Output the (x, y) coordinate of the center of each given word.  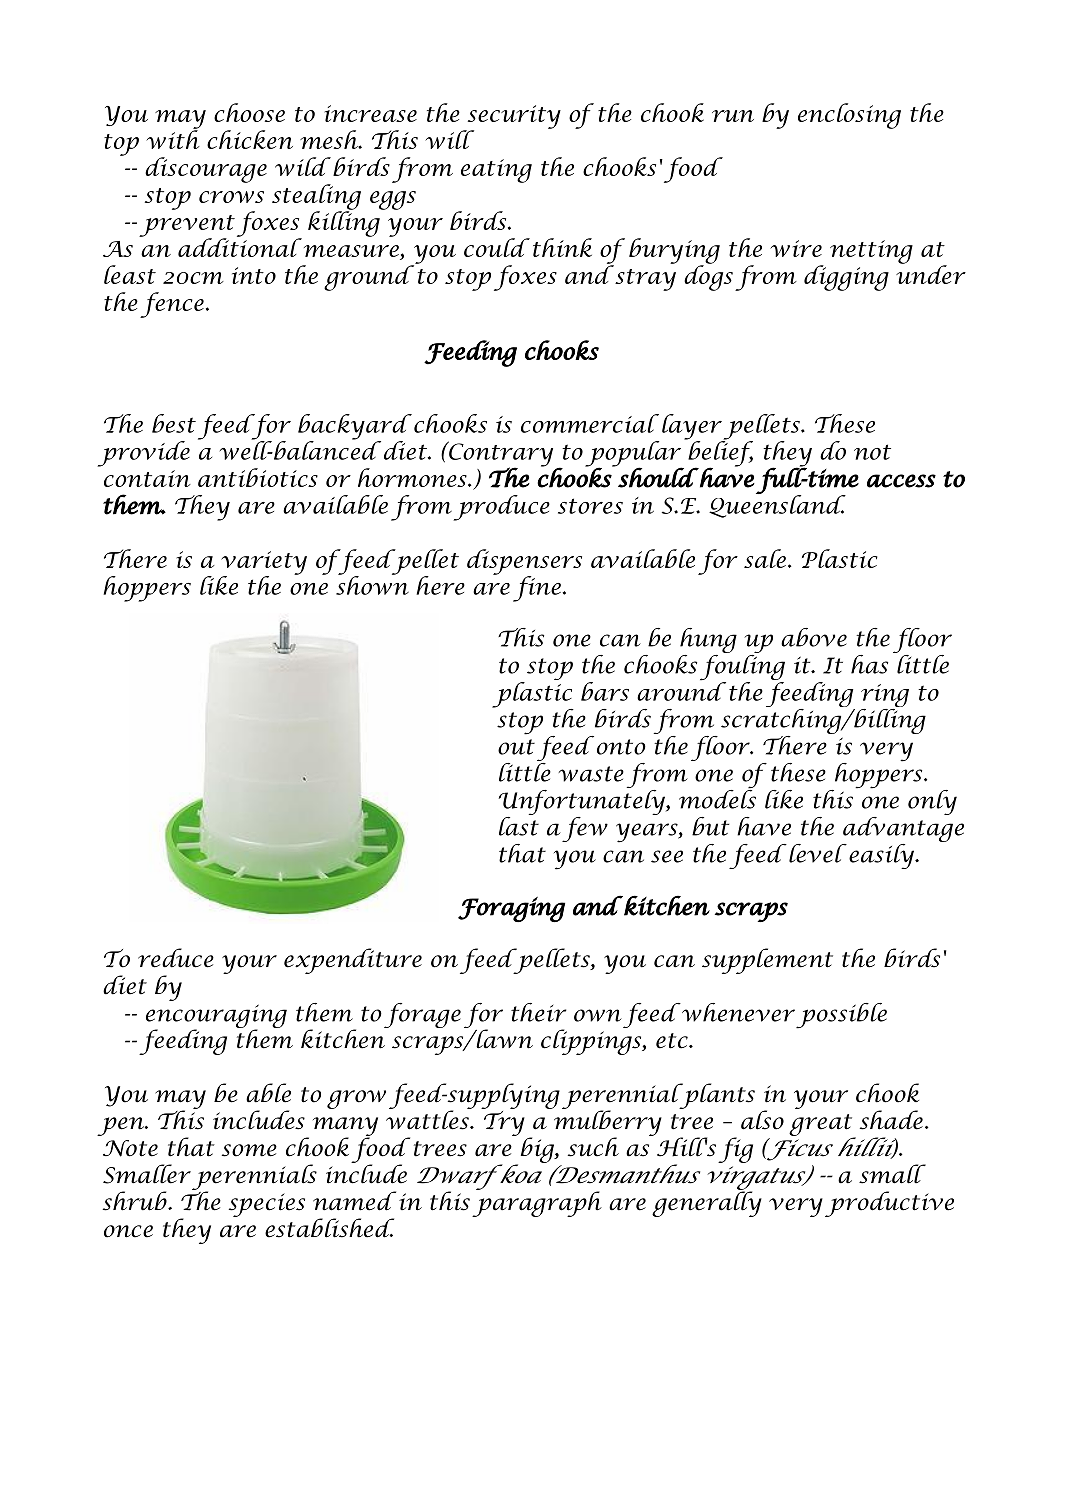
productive (889, 1204)
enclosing (849, 116)
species (267, 1205)
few (585, 829)
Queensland (777, 505)
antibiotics (258, 477)
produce (501, 508)
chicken (250, 139)
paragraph (537, 1203)
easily (882, 856)
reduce (176, 958)
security (513, 118)
